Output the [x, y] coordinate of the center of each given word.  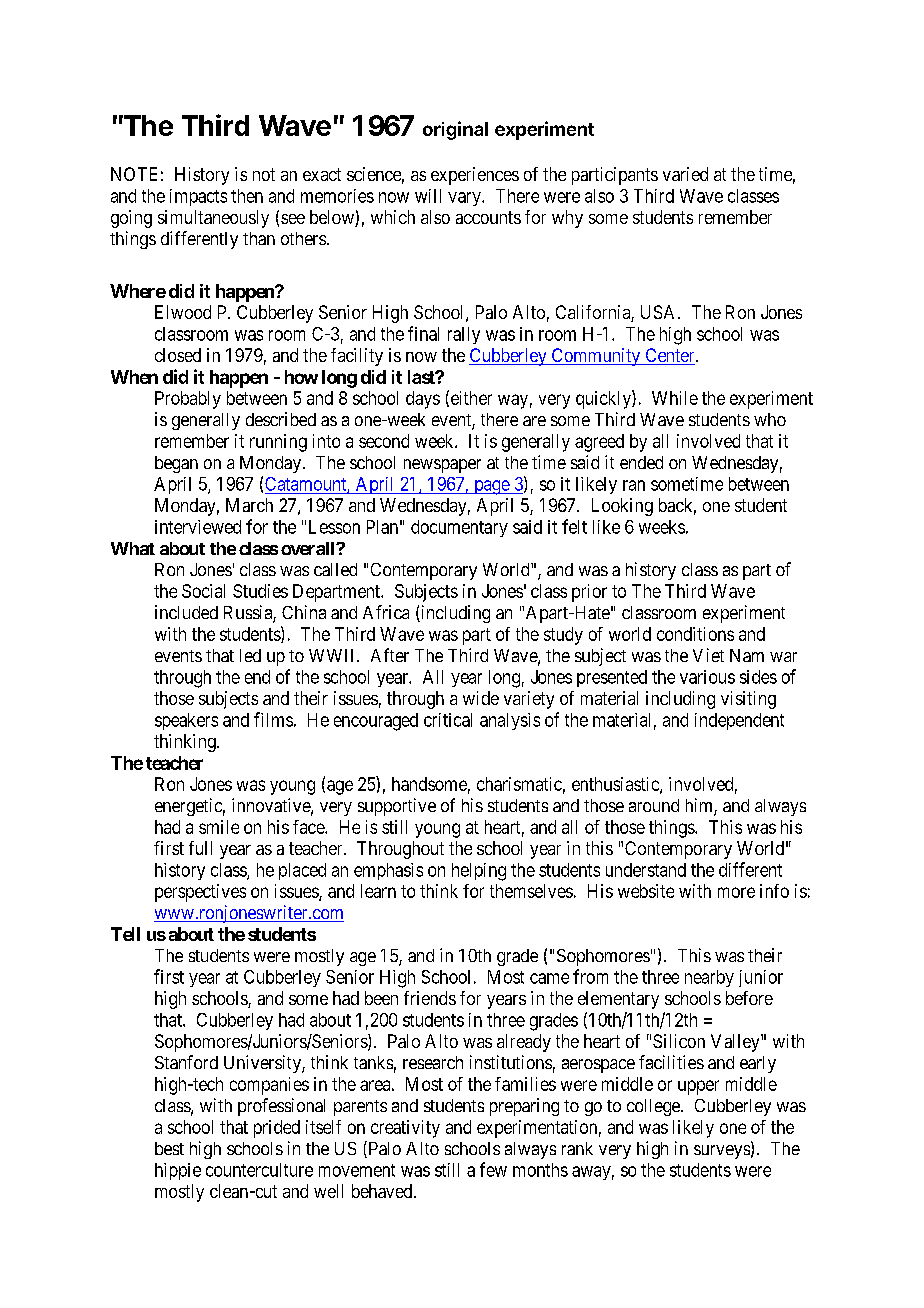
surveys [722, 1152]
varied [685, 174]
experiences [475, 176]
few [493, 1169]
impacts [198, 197]
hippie [178, 1171]
